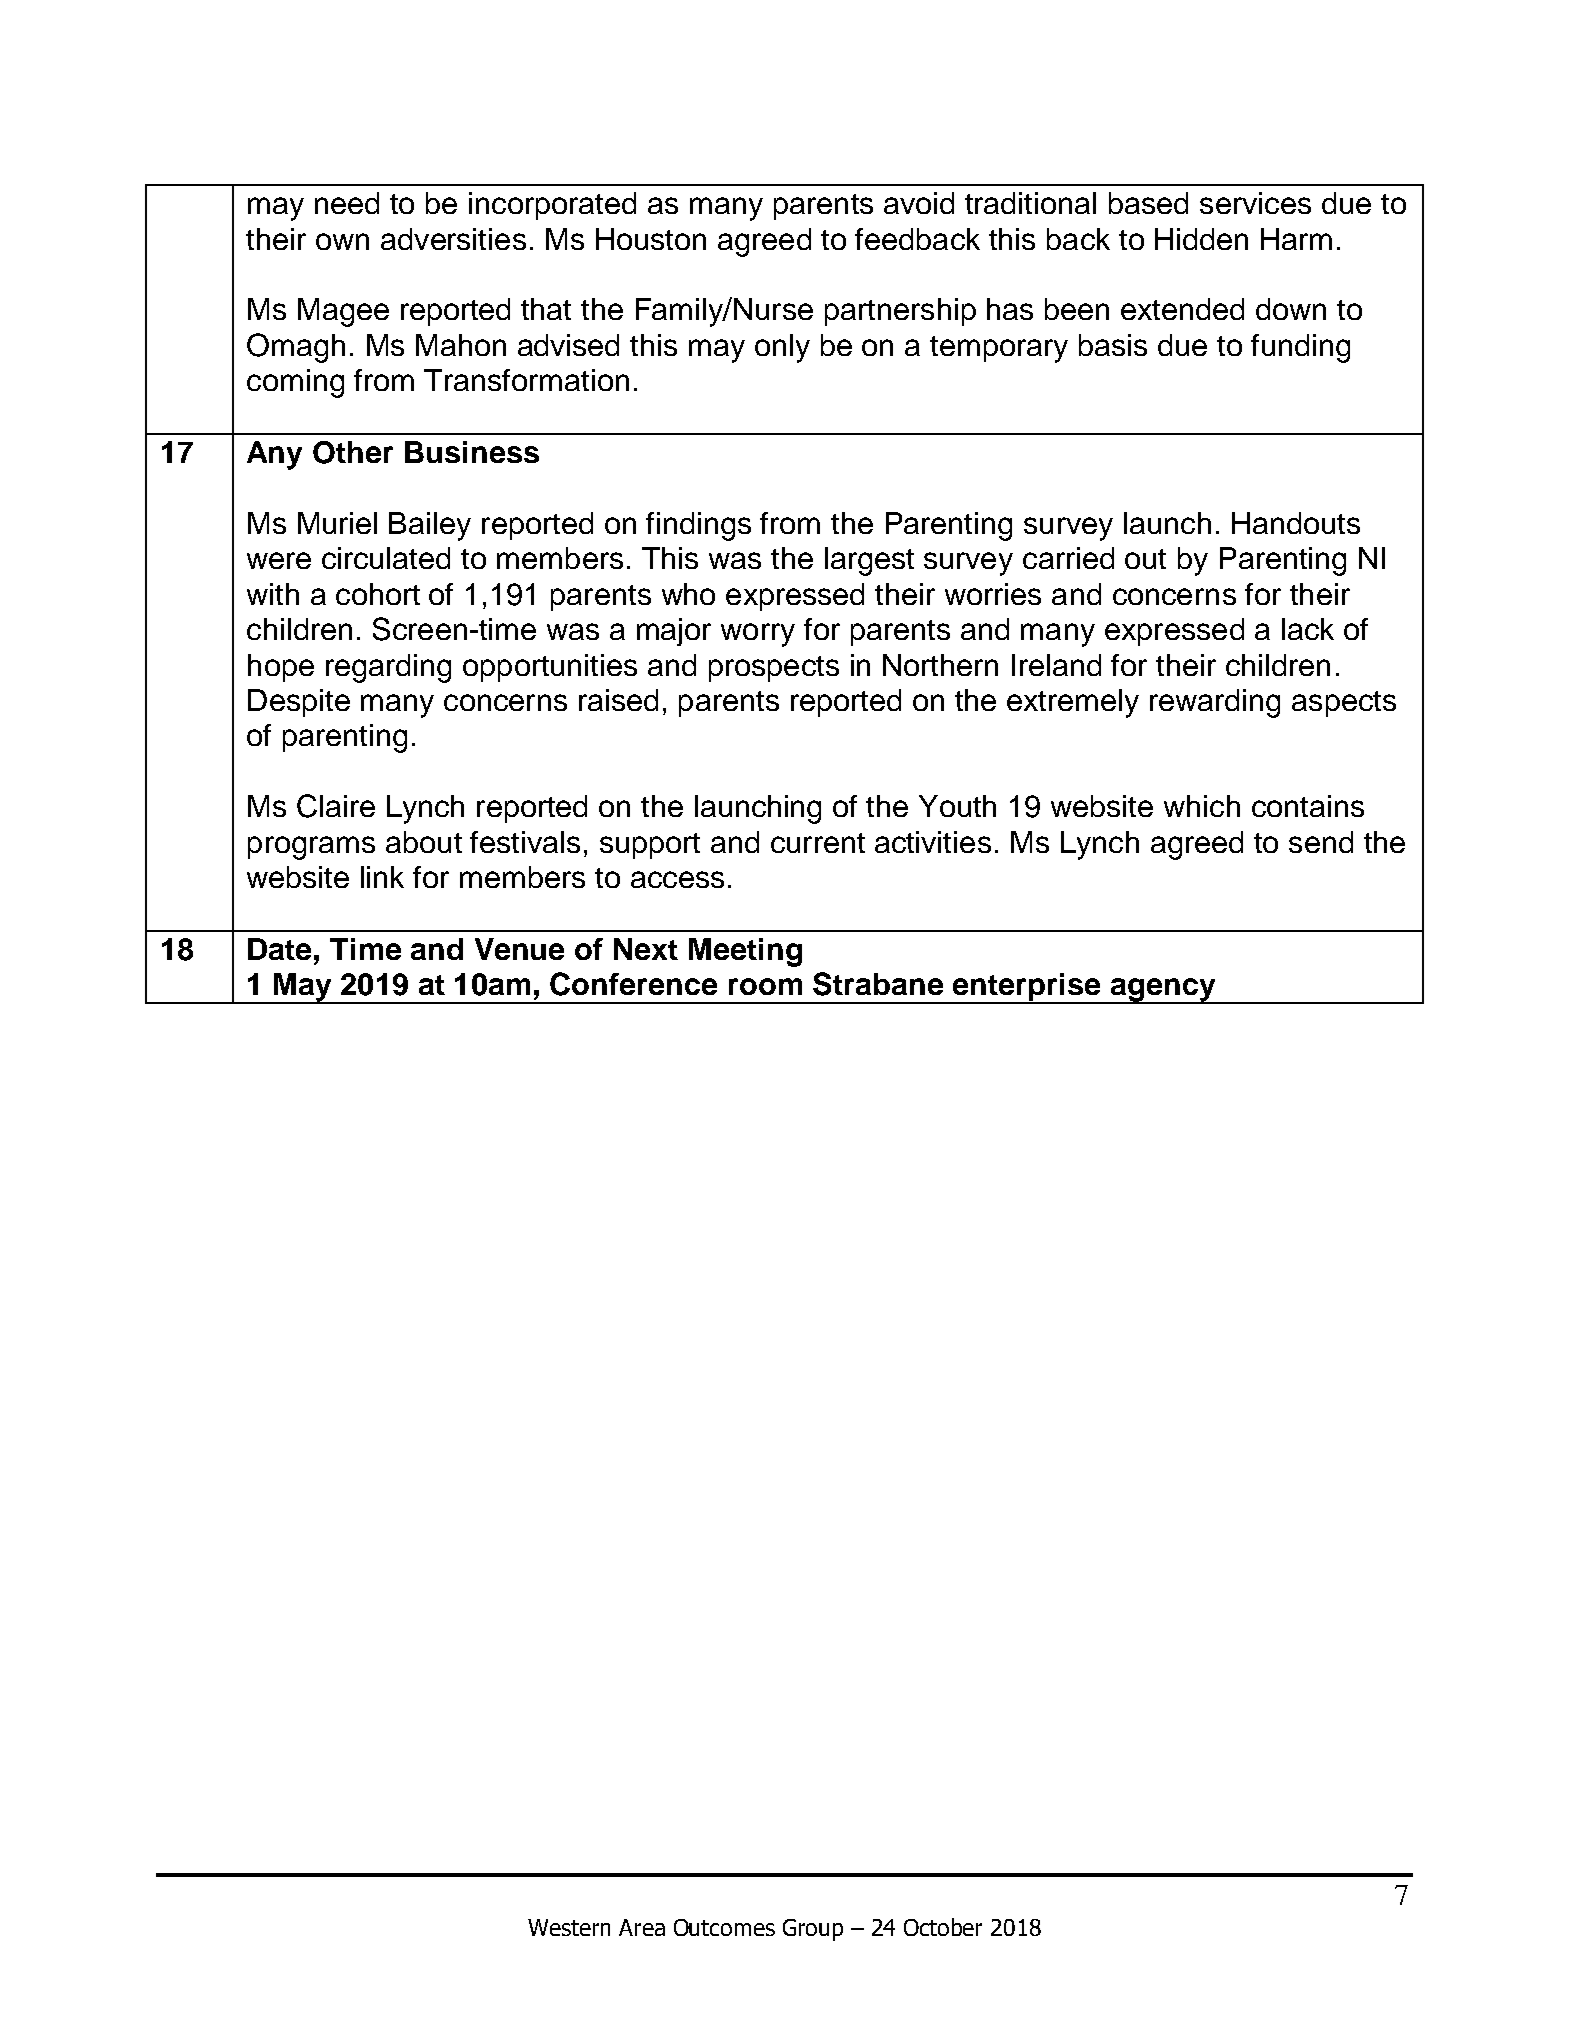 Image resolution: width=1569 pixels, height=2031 pixels. What do you see at coordinates (813, 1930) in the document?
I see `Group` at bounding box center [813, 1930].
